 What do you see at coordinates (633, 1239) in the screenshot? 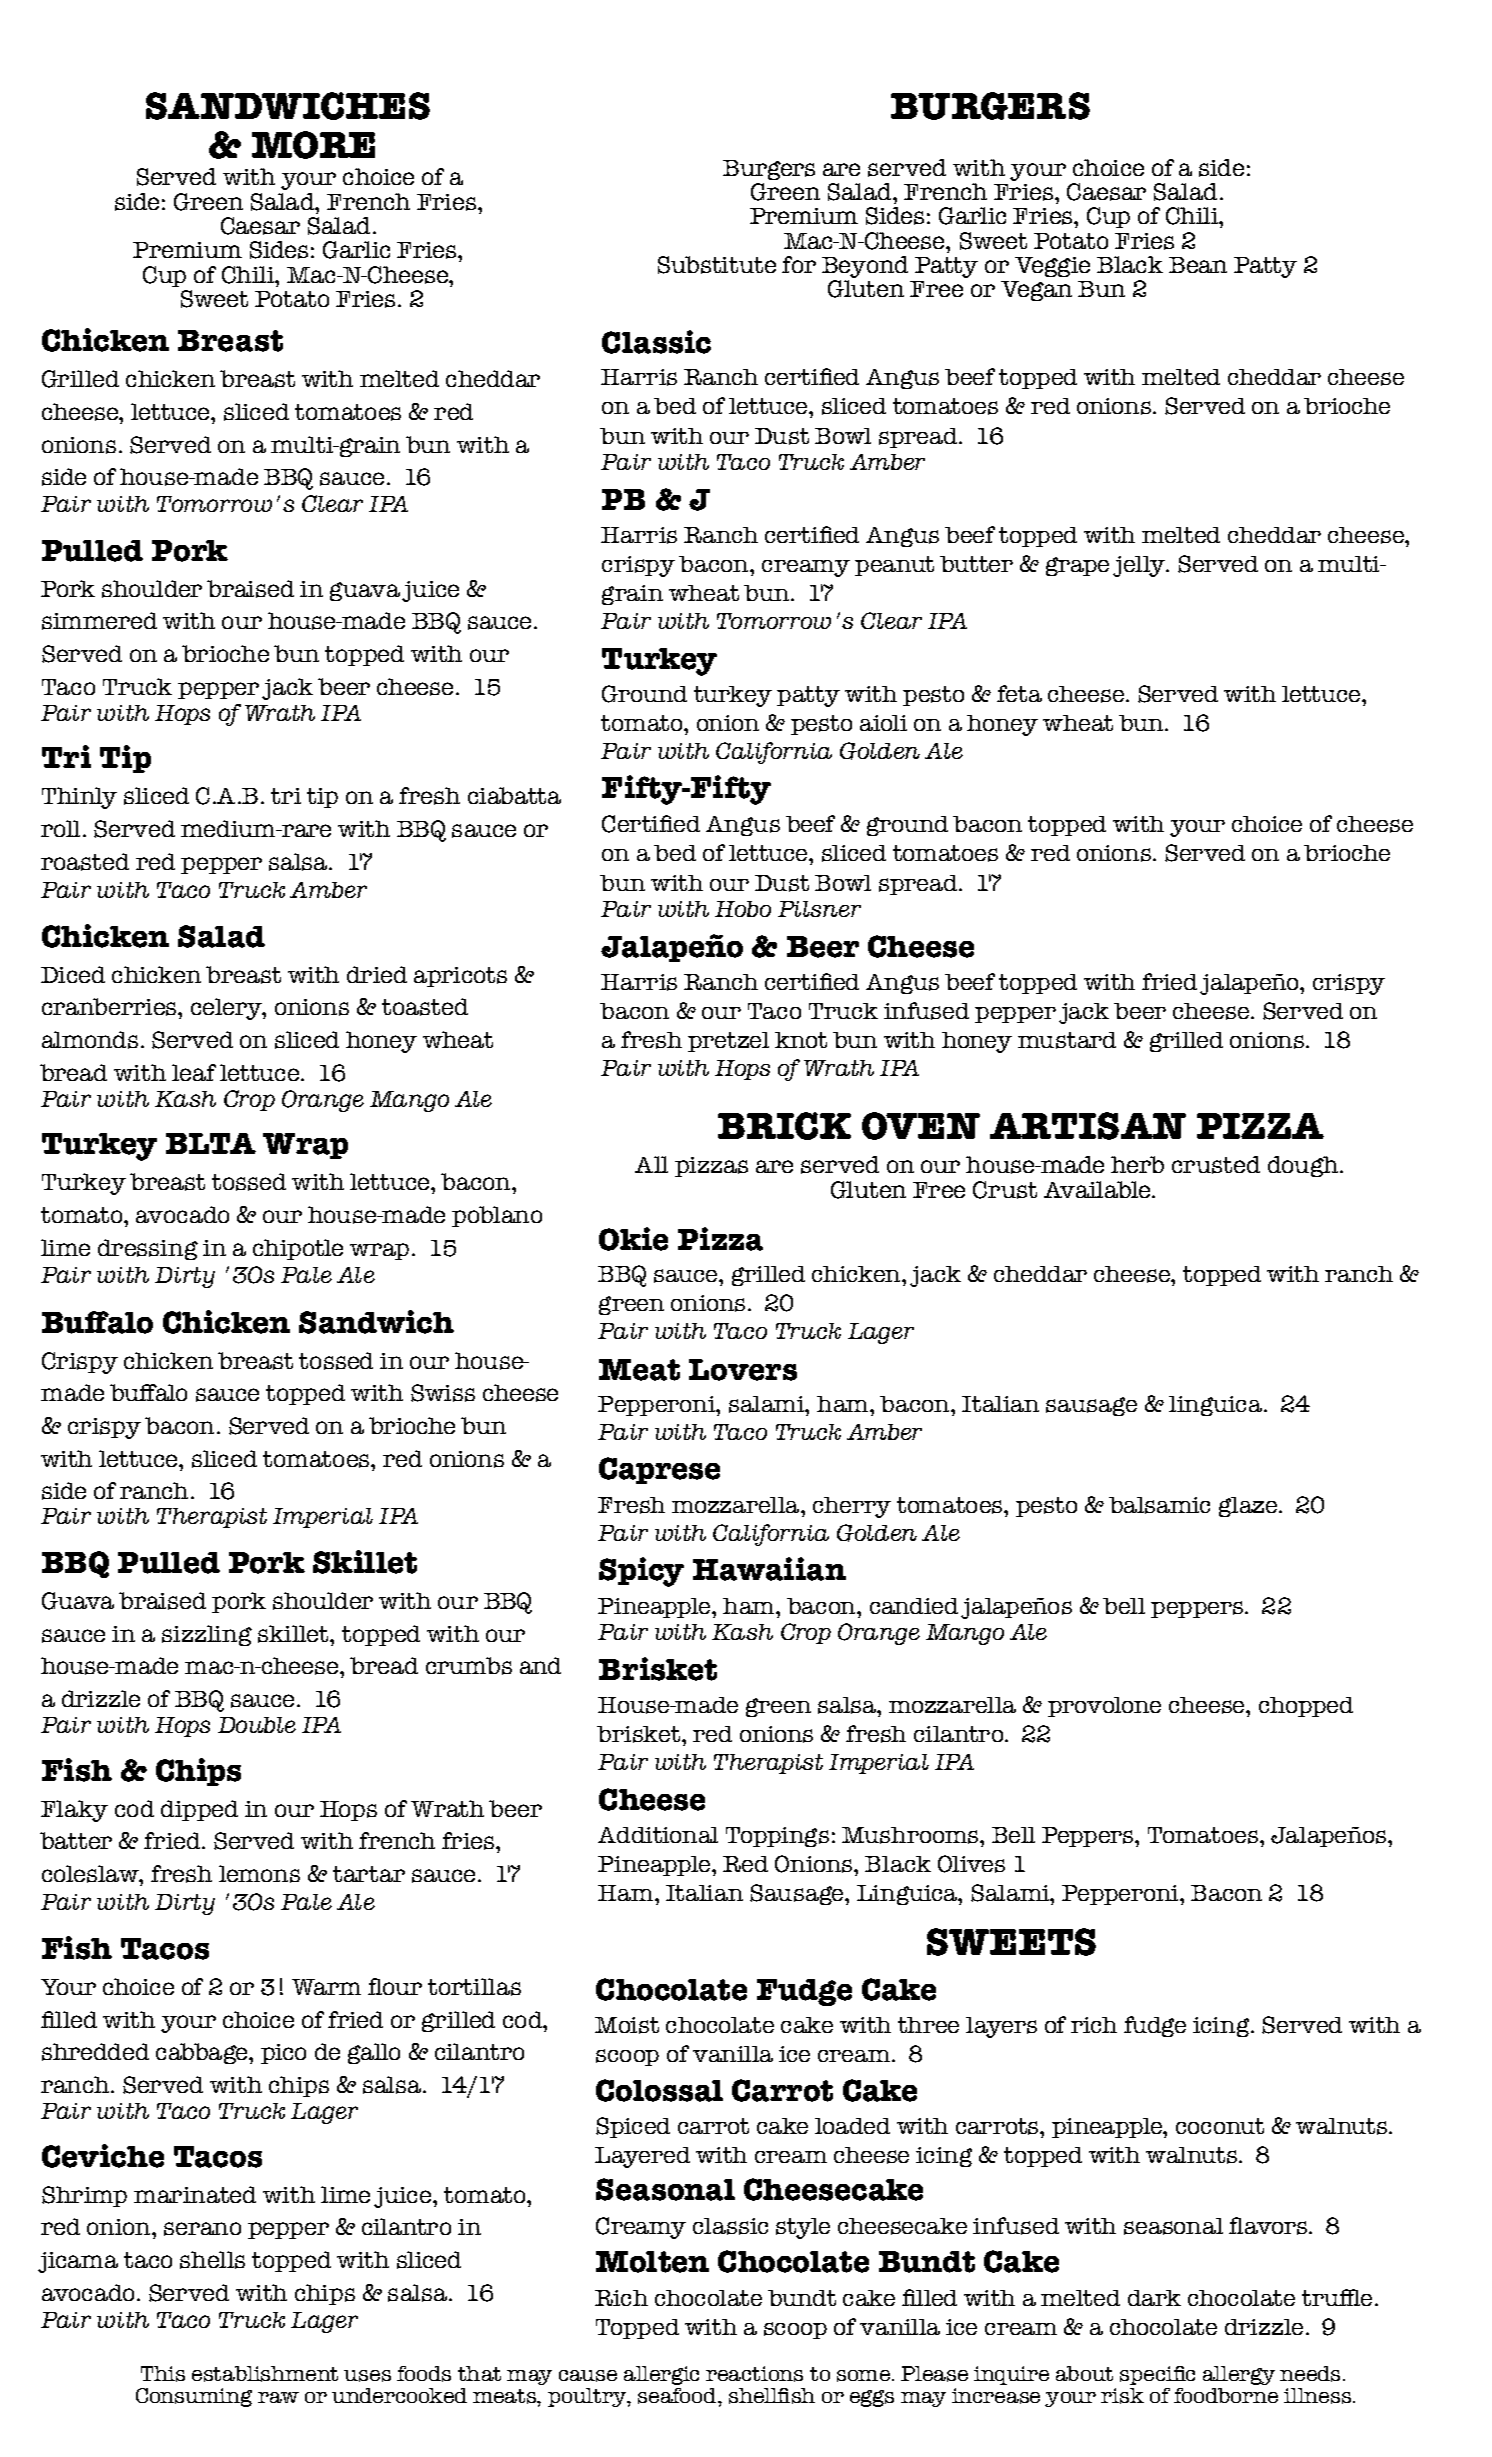
I see `Okie` at bounding box center [633, 1239].
